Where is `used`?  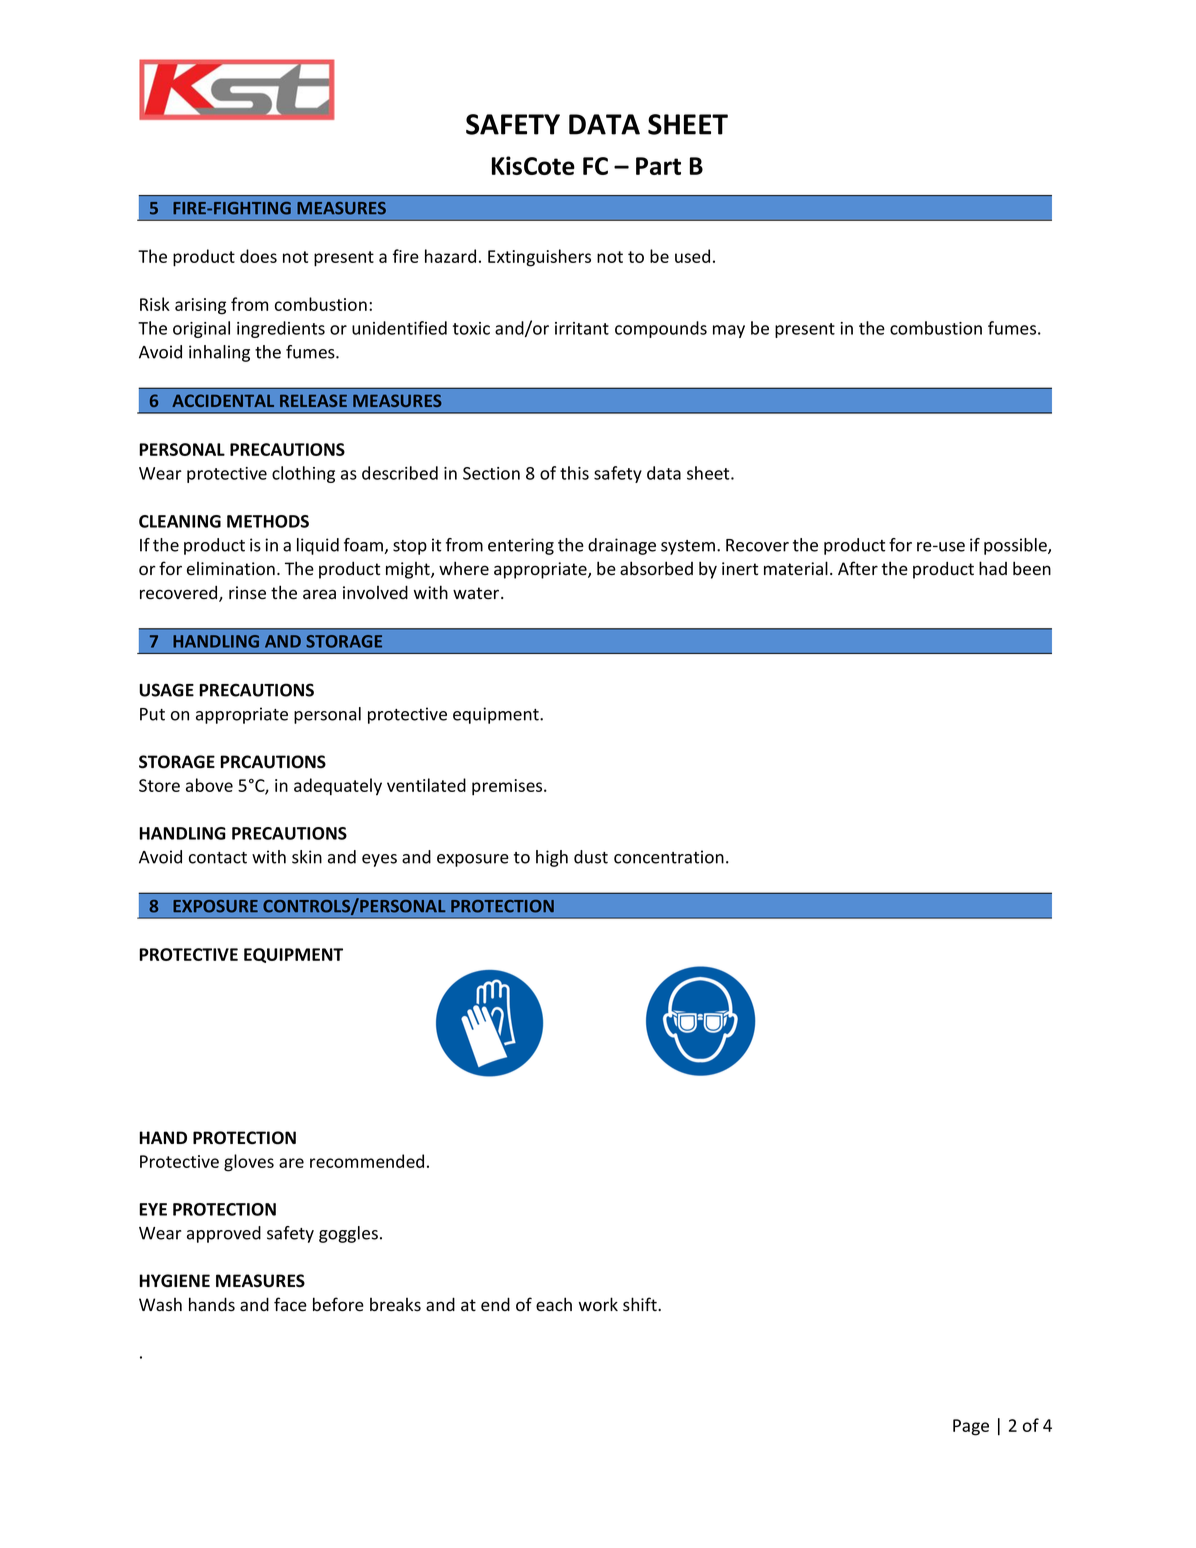
used is located at coordinates (692, 256).
